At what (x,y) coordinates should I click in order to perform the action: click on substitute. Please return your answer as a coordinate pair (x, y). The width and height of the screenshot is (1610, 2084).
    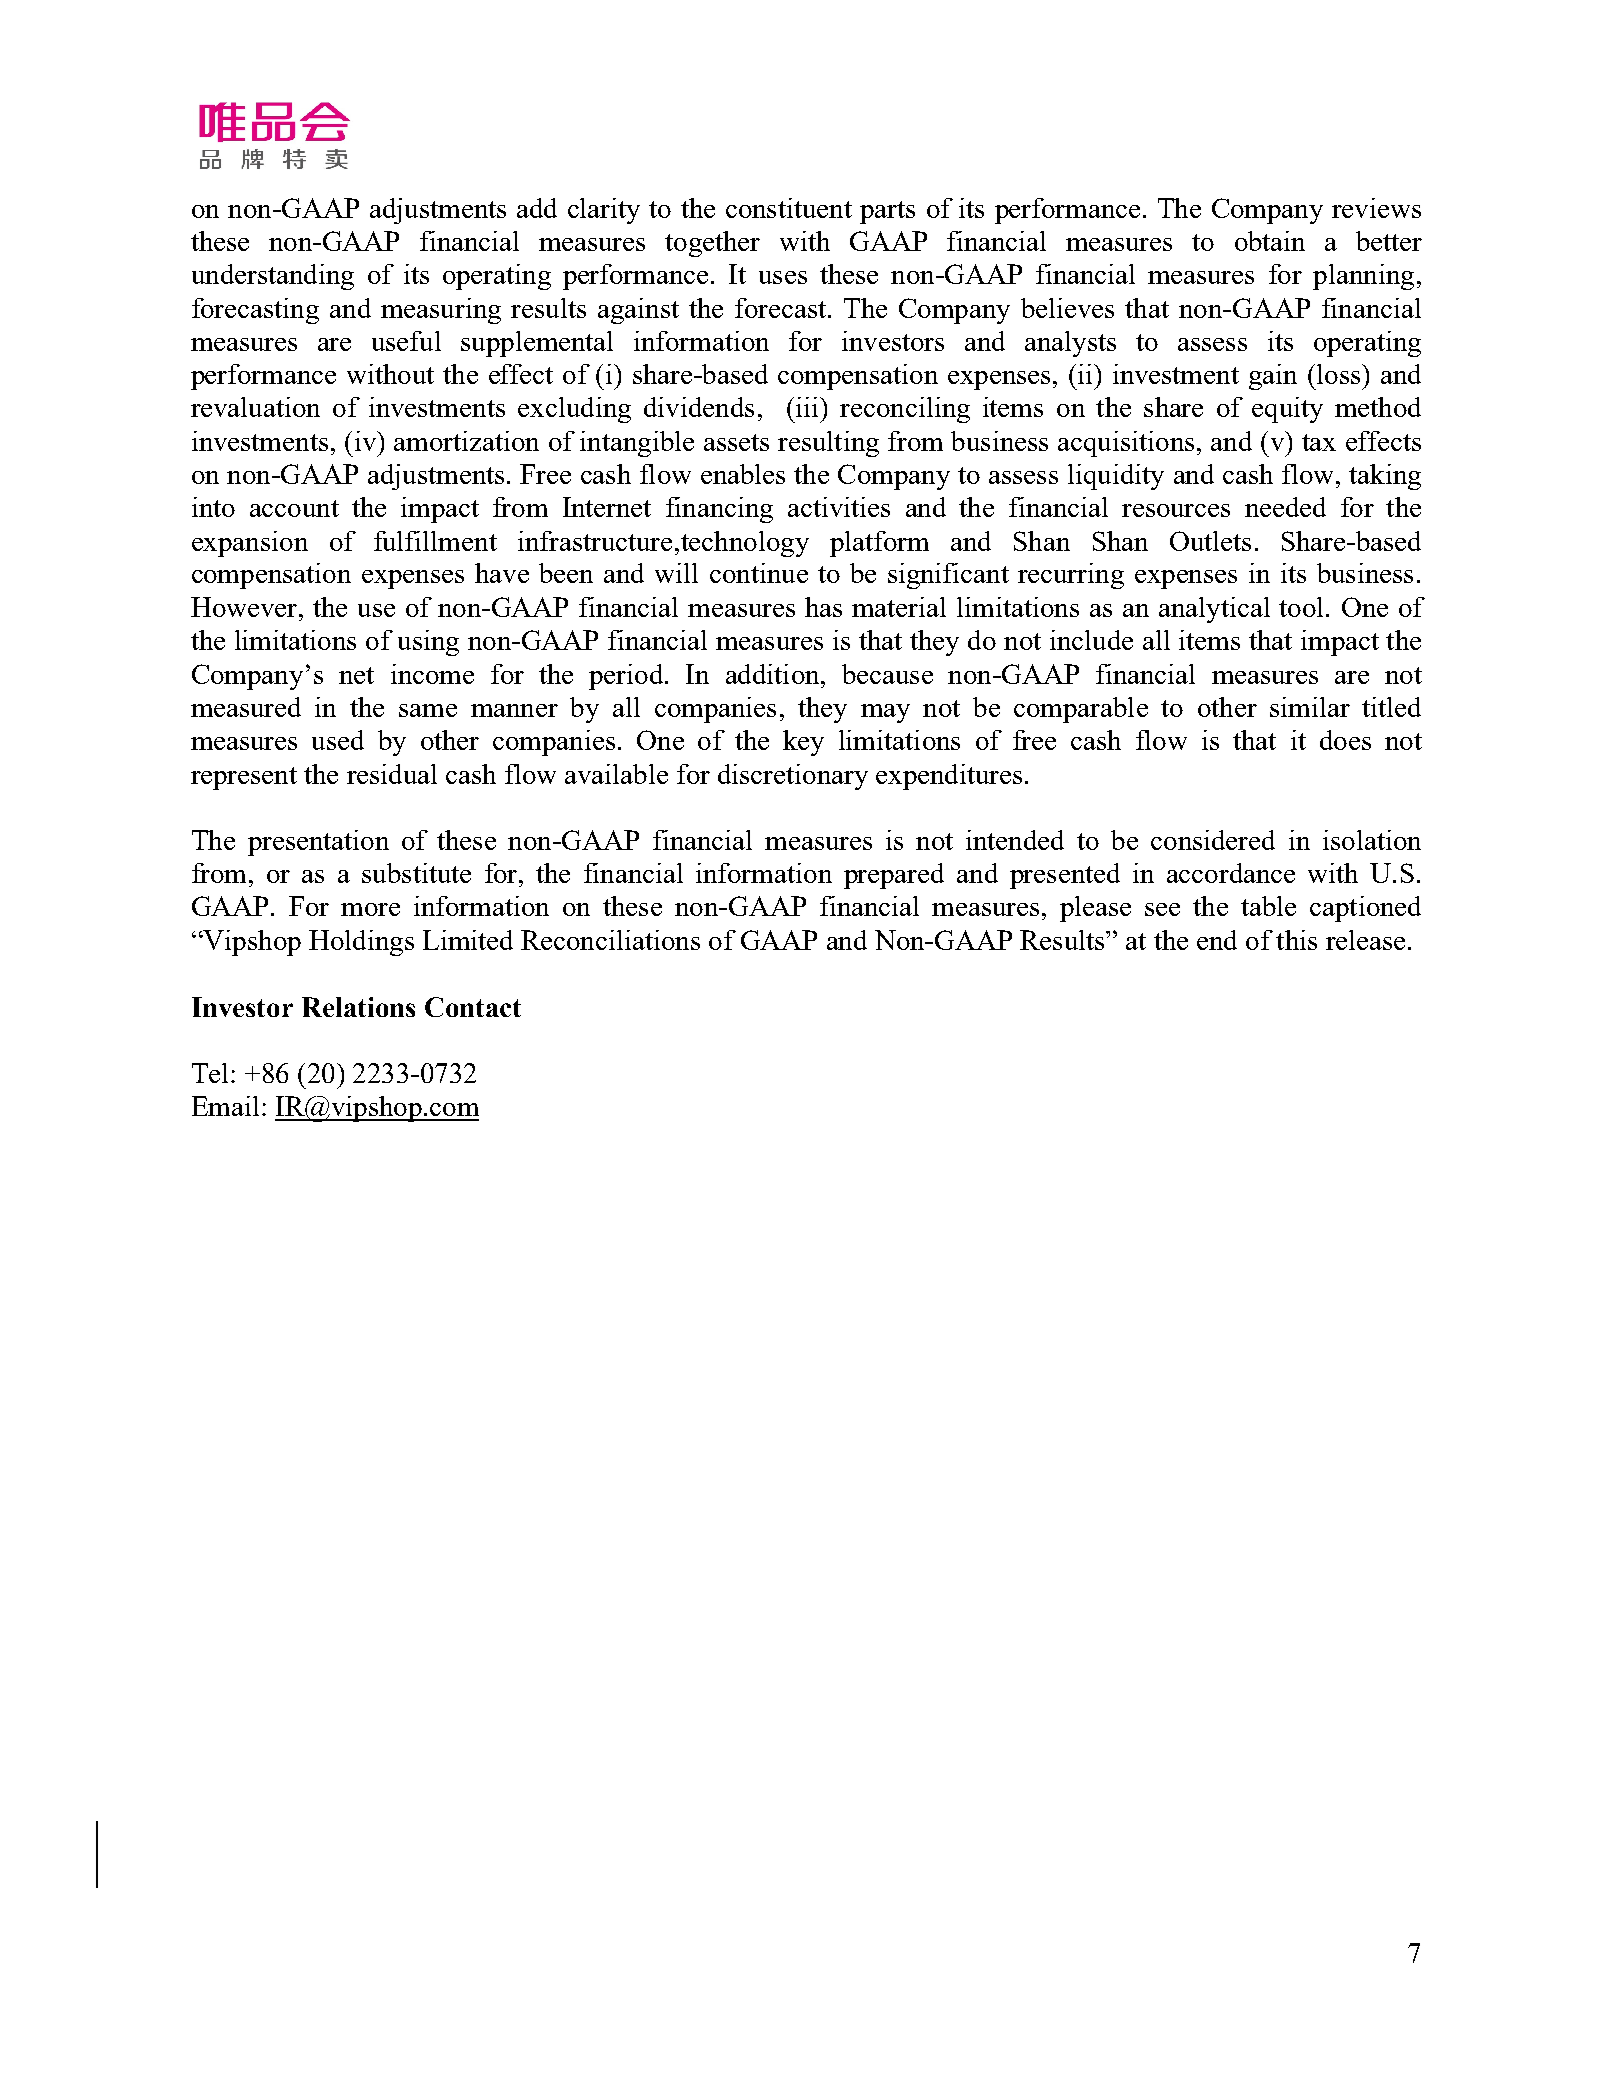
    Looking at the image, I should click on (416, 873).
